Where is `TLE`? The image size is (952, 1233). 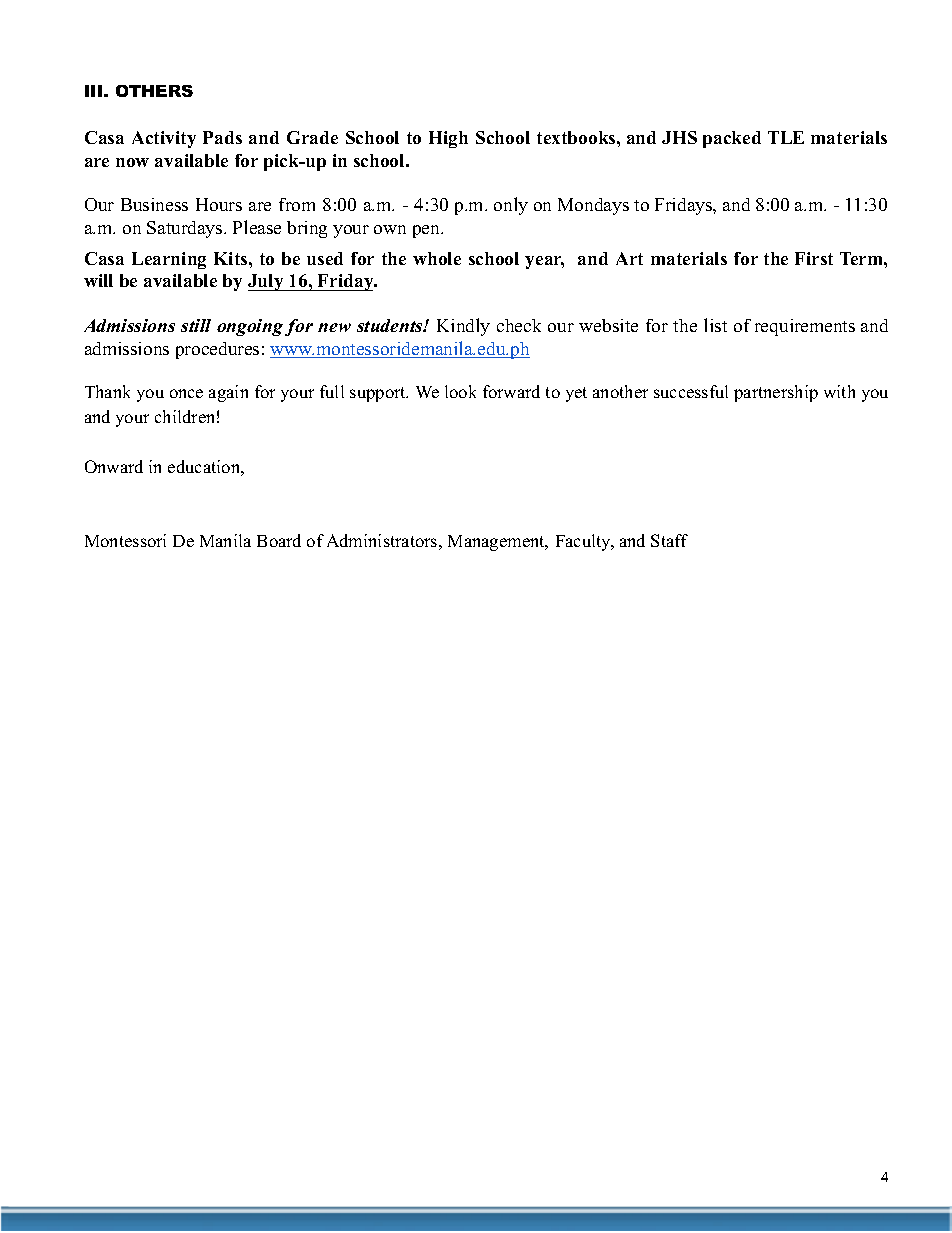 TLE is located at coordinates (786, 137).
